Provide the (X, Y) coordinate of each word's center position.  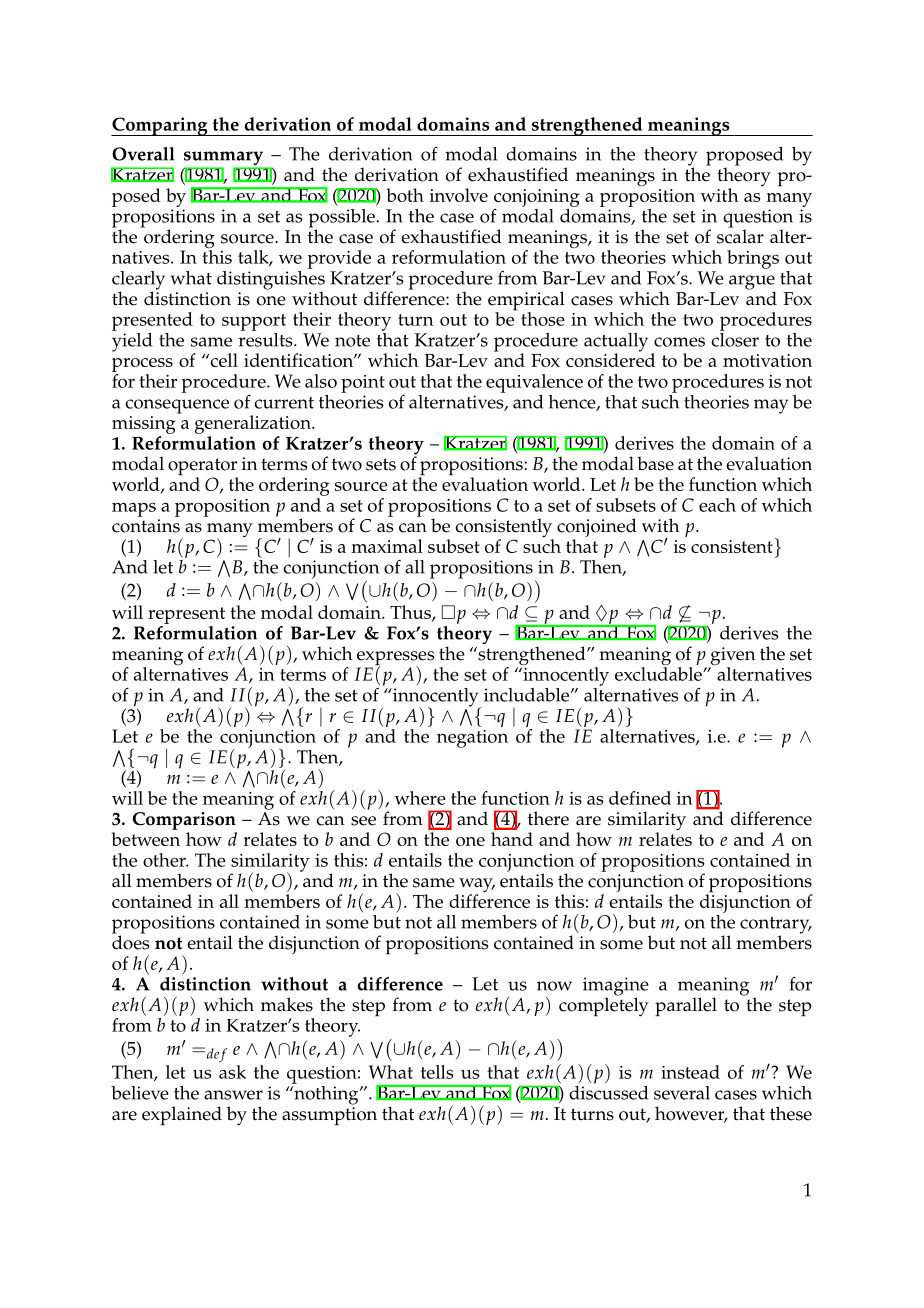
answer (233, 1095)
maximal (387, 546)
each (717, 505)
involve (458, 195)
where (420, 798)
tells (437, 1072)
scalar (740, 235)
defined (640, 798)
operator (203, 468)
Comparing (160, 126)
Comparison (184, 821)
